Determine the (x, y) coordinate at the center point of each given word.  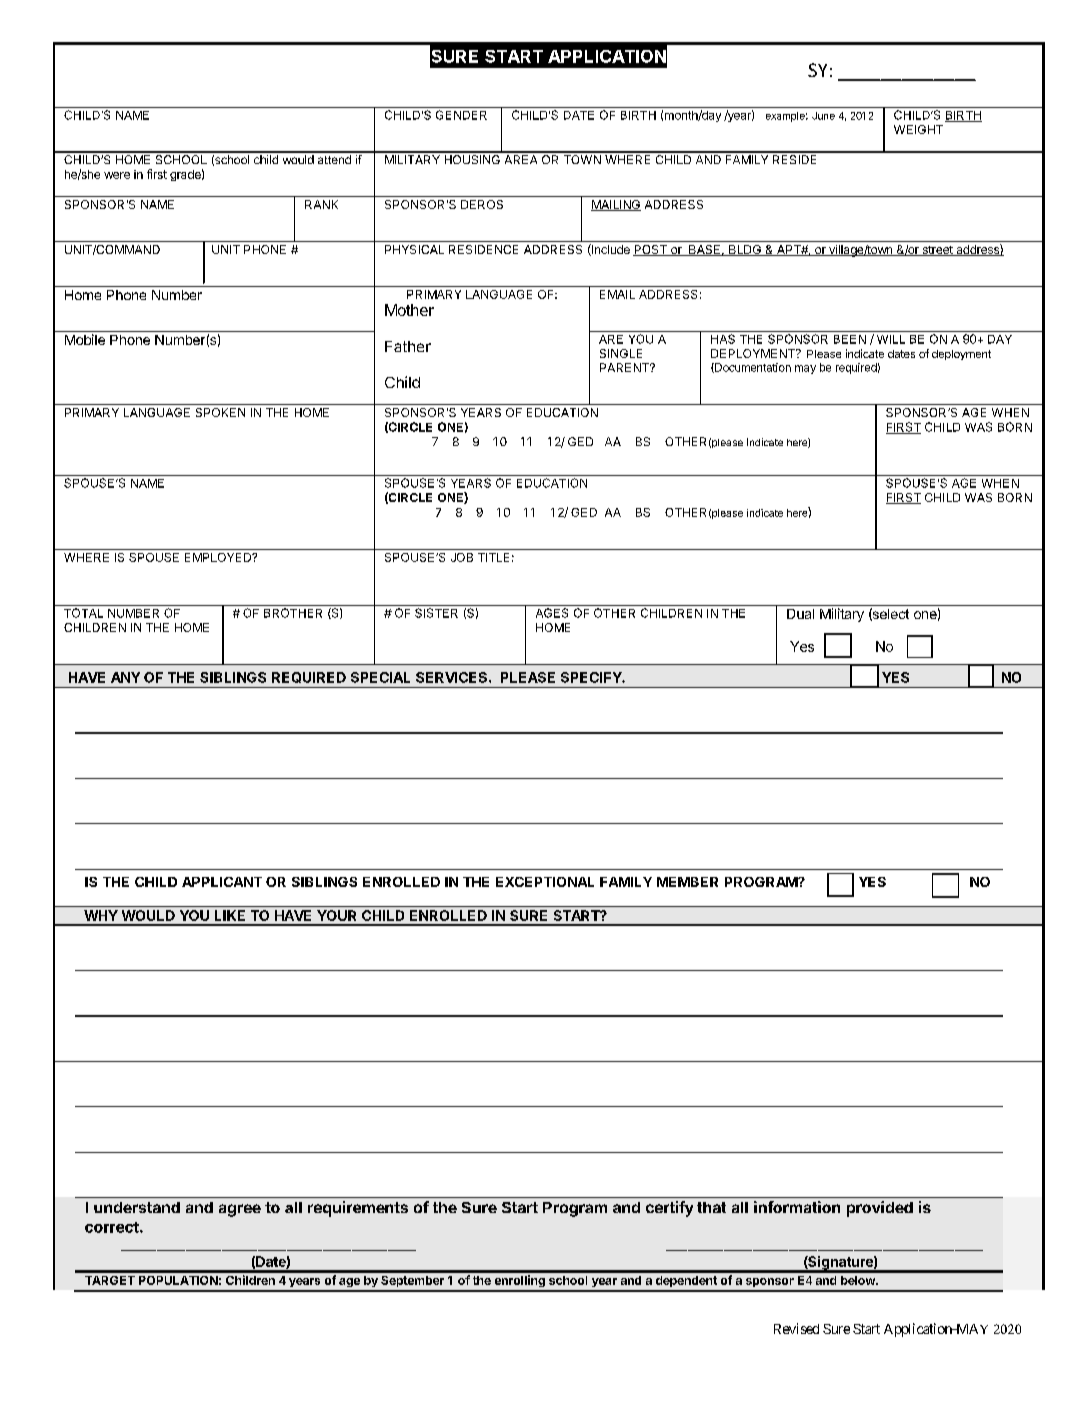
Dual (800, 614)
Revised (796, 1328)
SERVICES (453, 677)
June (823, 116)
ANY (125, 677)
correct (113, 1227)
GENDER (461, 115)
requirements (358, 1209)
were (117, 175)
